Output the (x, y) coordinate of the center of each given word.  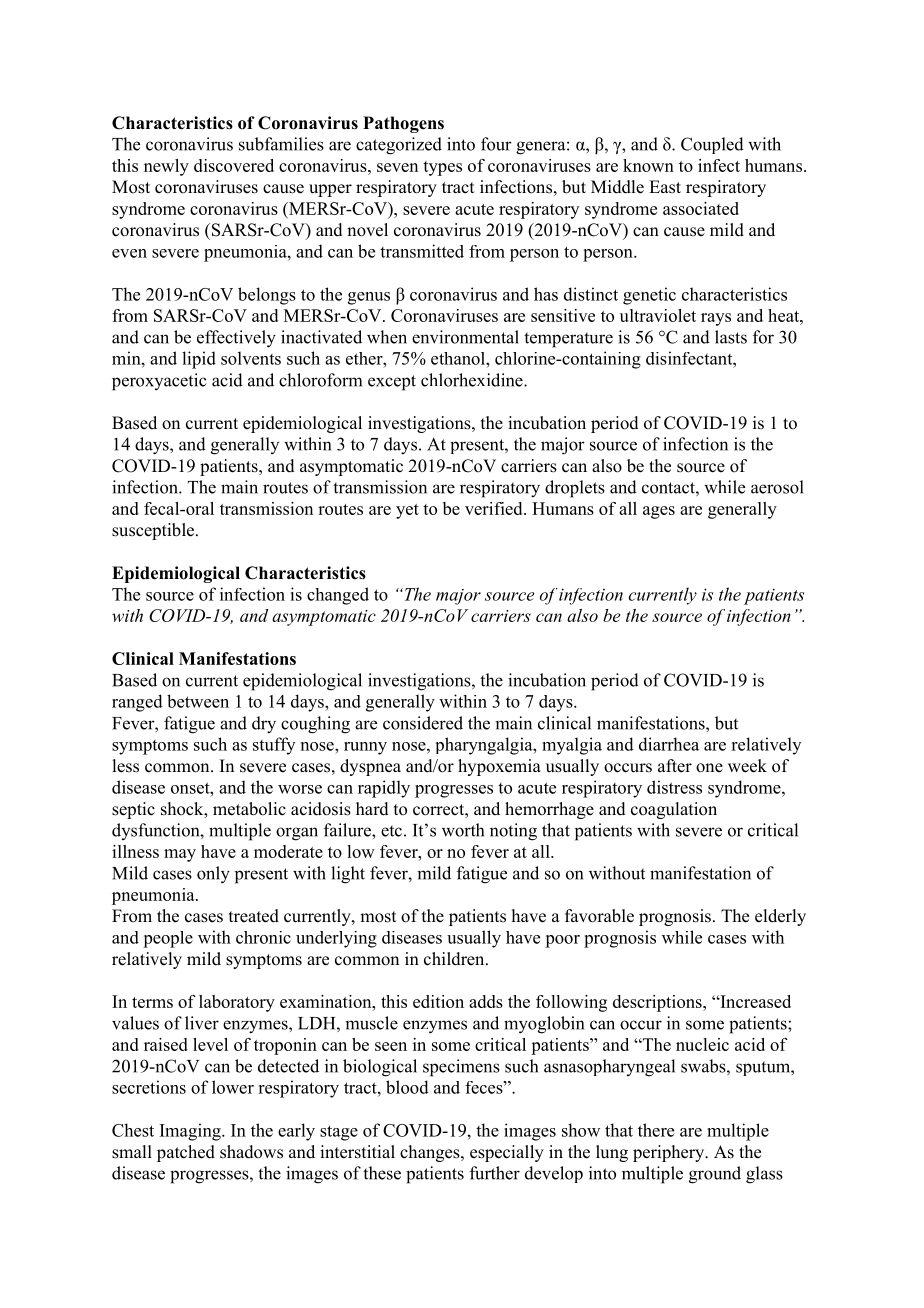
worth (463, 830)
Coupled (712, 145)
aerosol (777, 487)
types (442, 168)
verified (495, 508)
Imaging (191, 1132)
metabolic (249, 809)
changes (431, 1153)
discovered (234, 165)
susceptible (154, 531)
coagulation (674, 810)
